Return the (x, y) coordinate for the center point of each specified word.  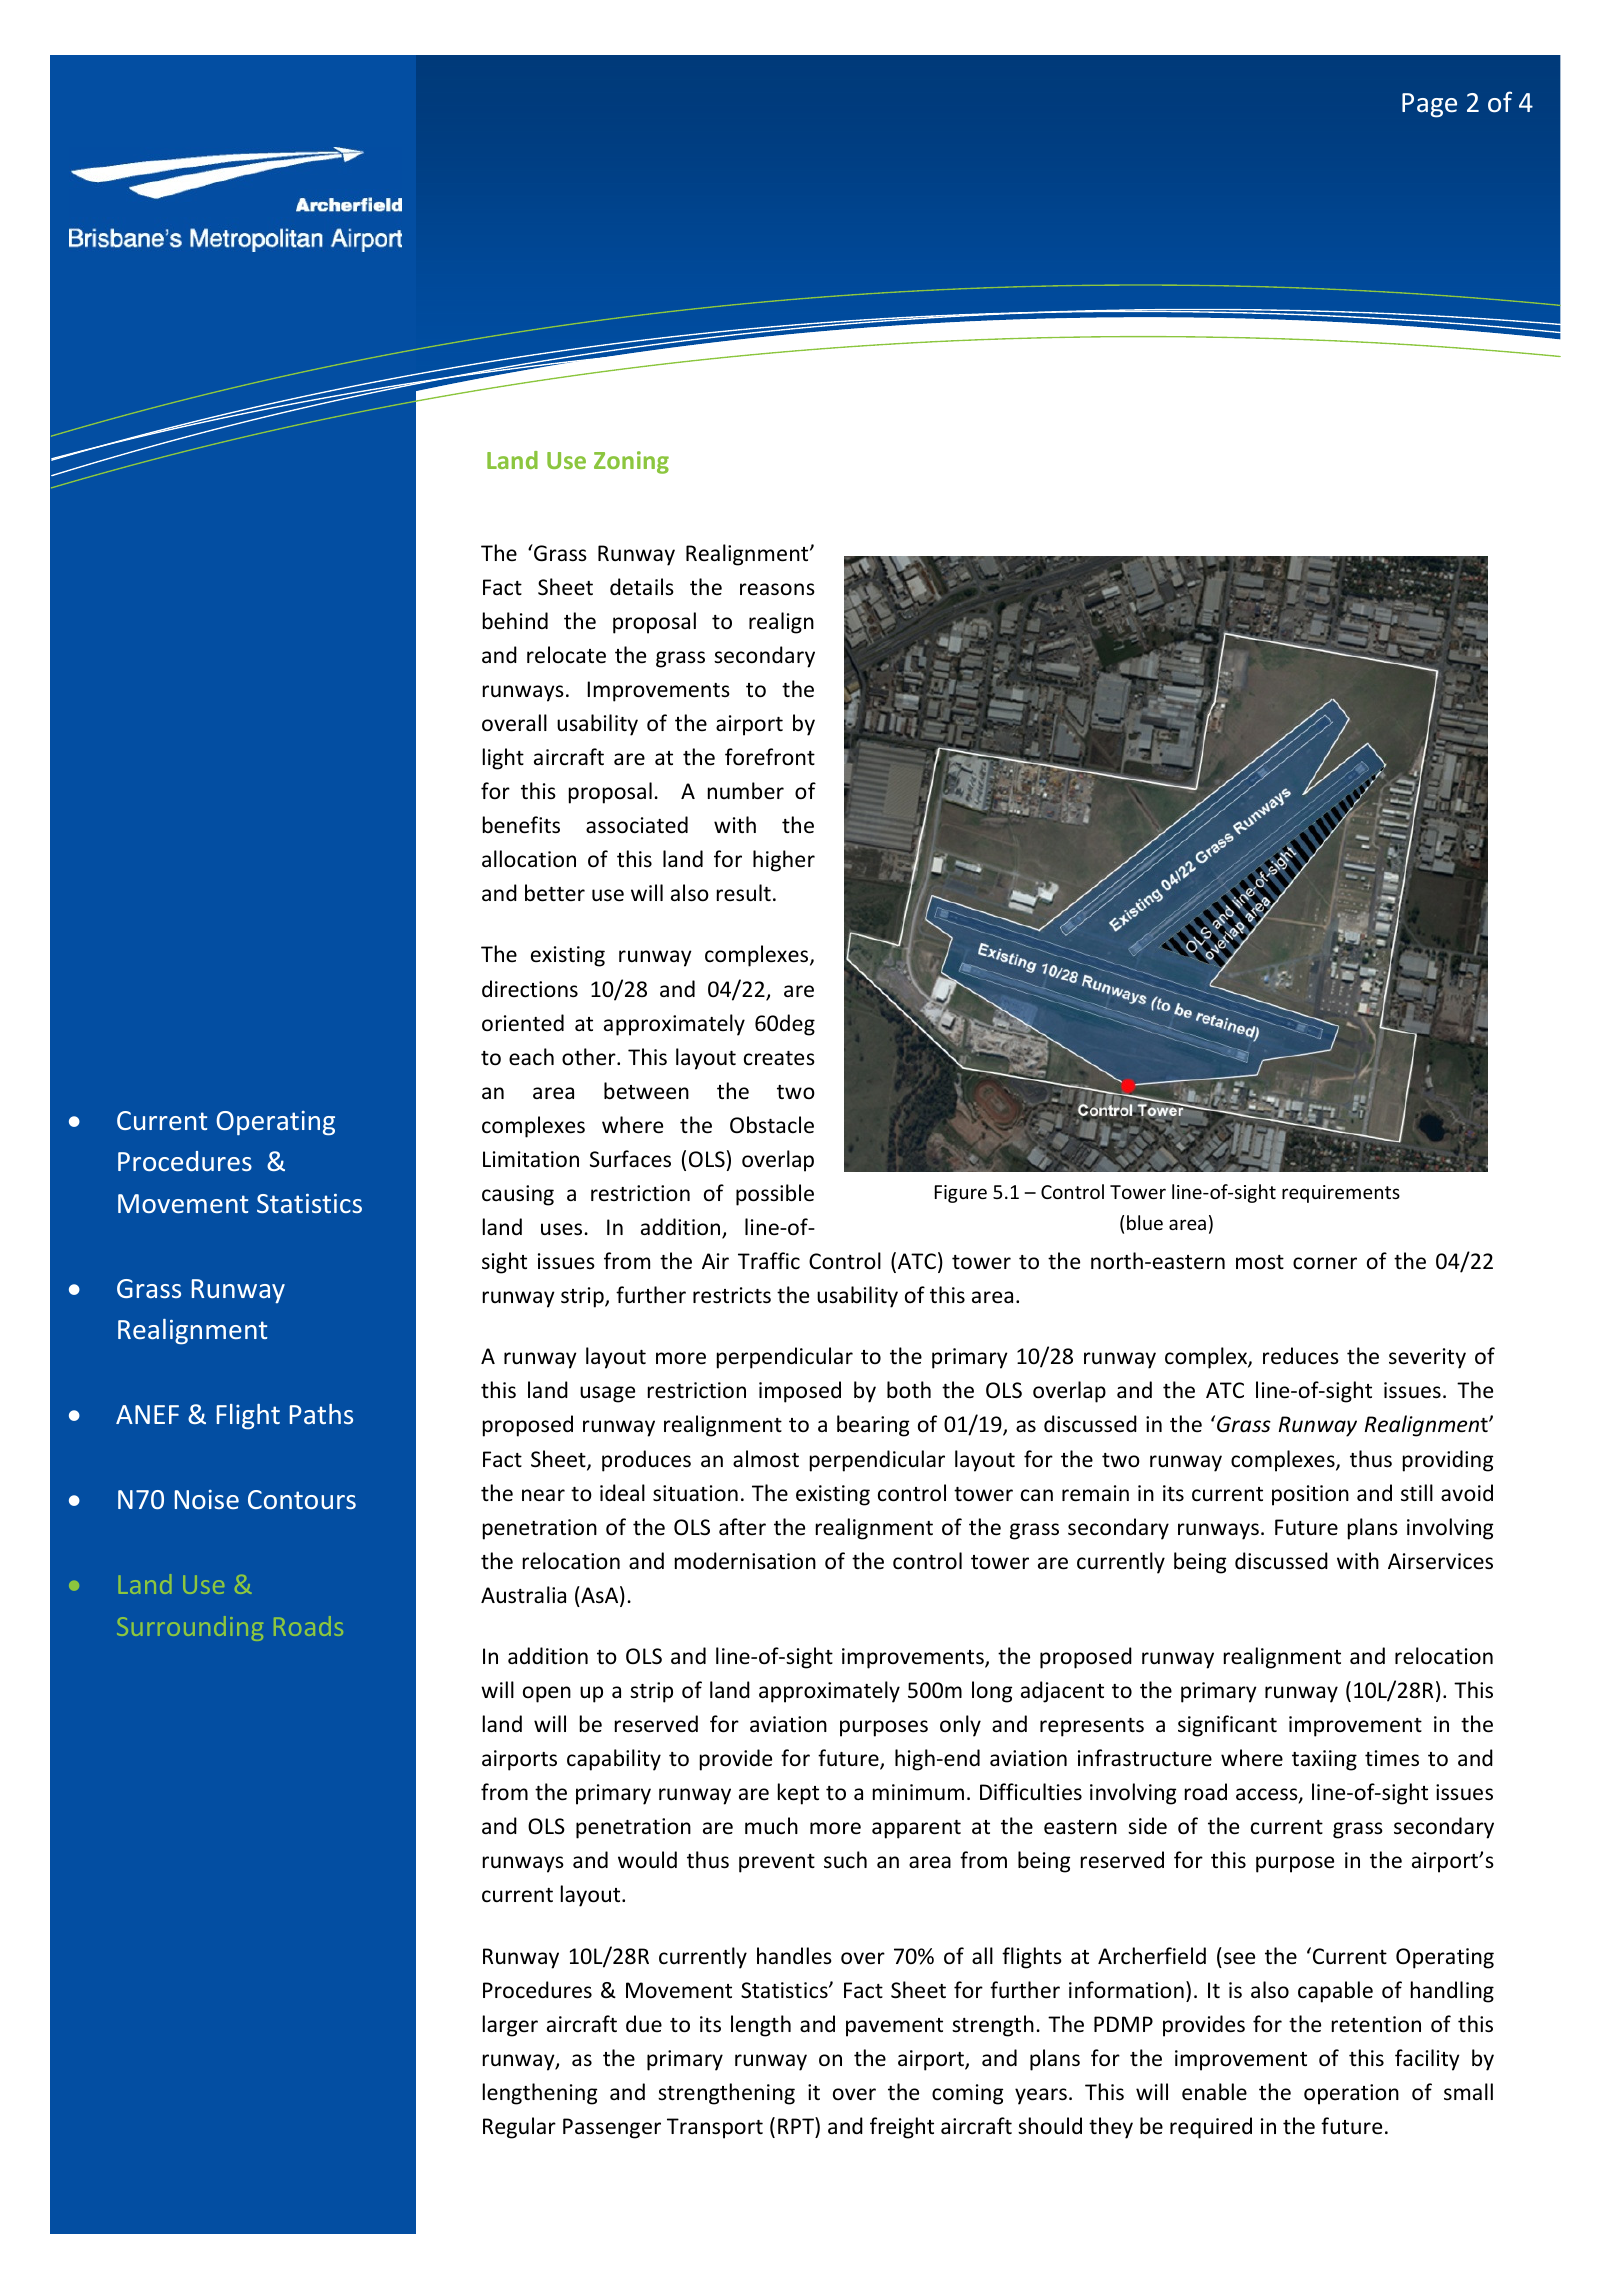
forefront (770, 757)
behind (515, 620)
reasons (777, 589)
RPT (797, 2125)
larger (510, 2026)
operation (1351, 2094)
